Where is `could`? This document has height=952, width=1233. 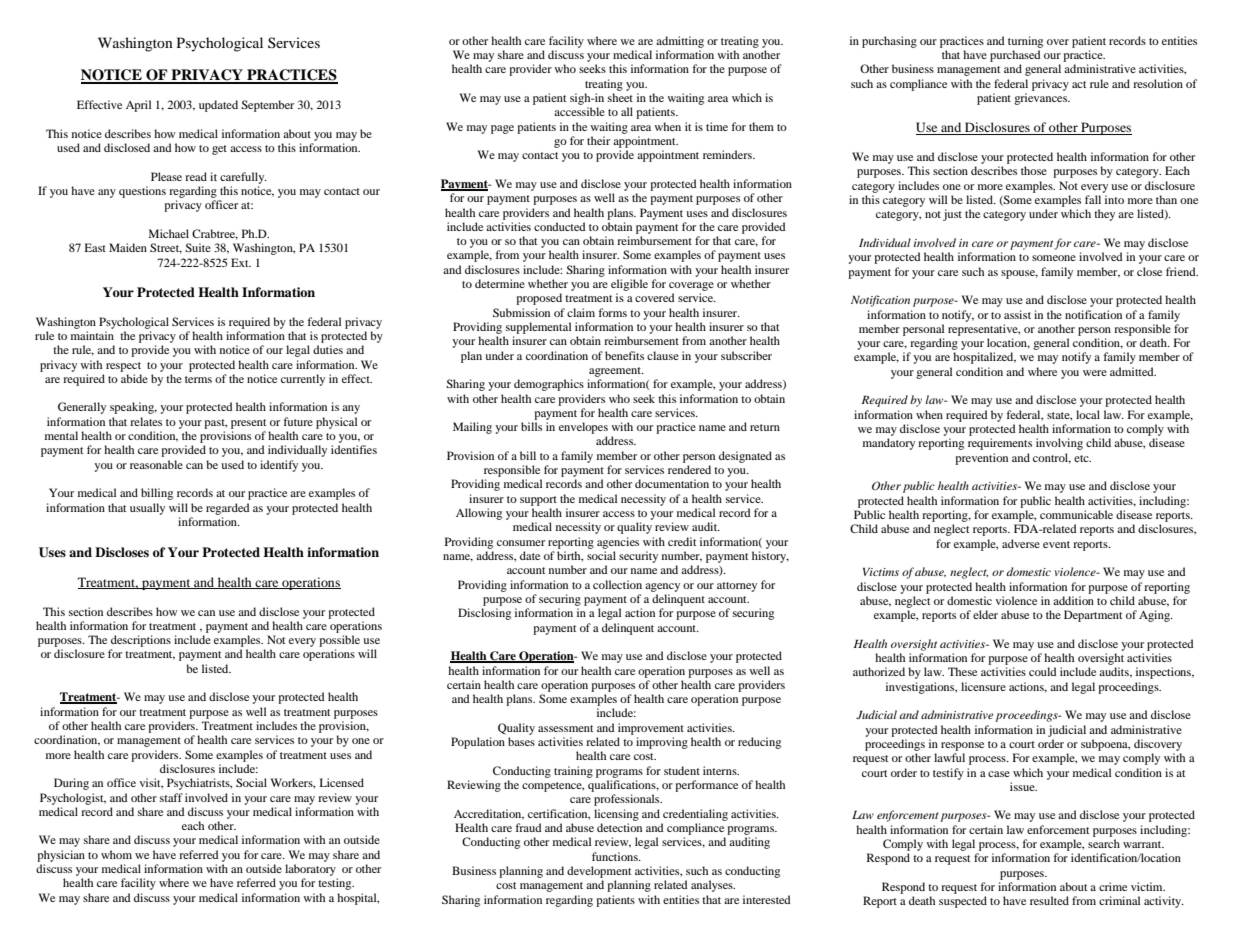 could is located at coordinates (1043, 671).
